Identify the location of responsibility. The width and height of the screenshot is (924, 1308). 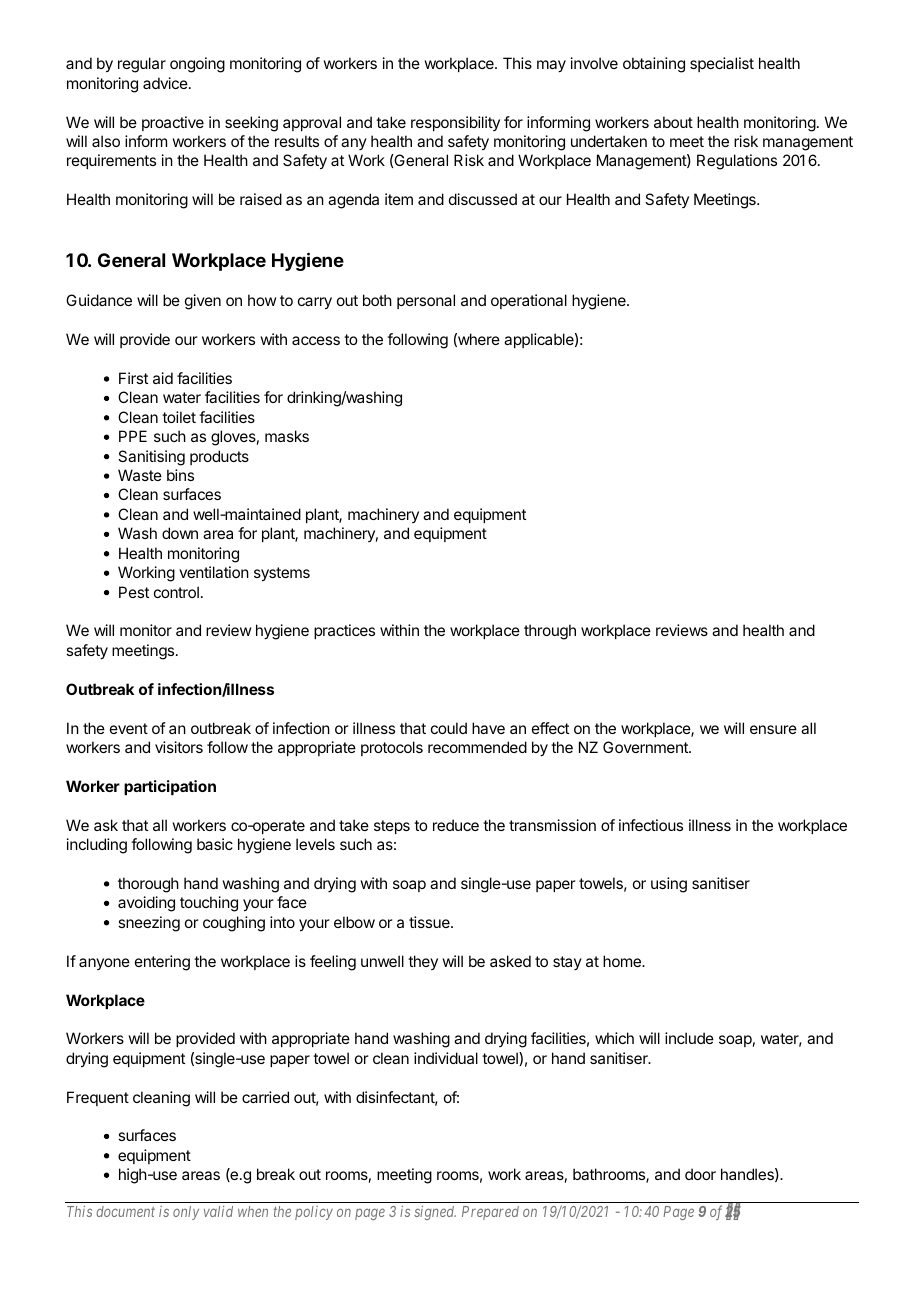
(455, 123).
